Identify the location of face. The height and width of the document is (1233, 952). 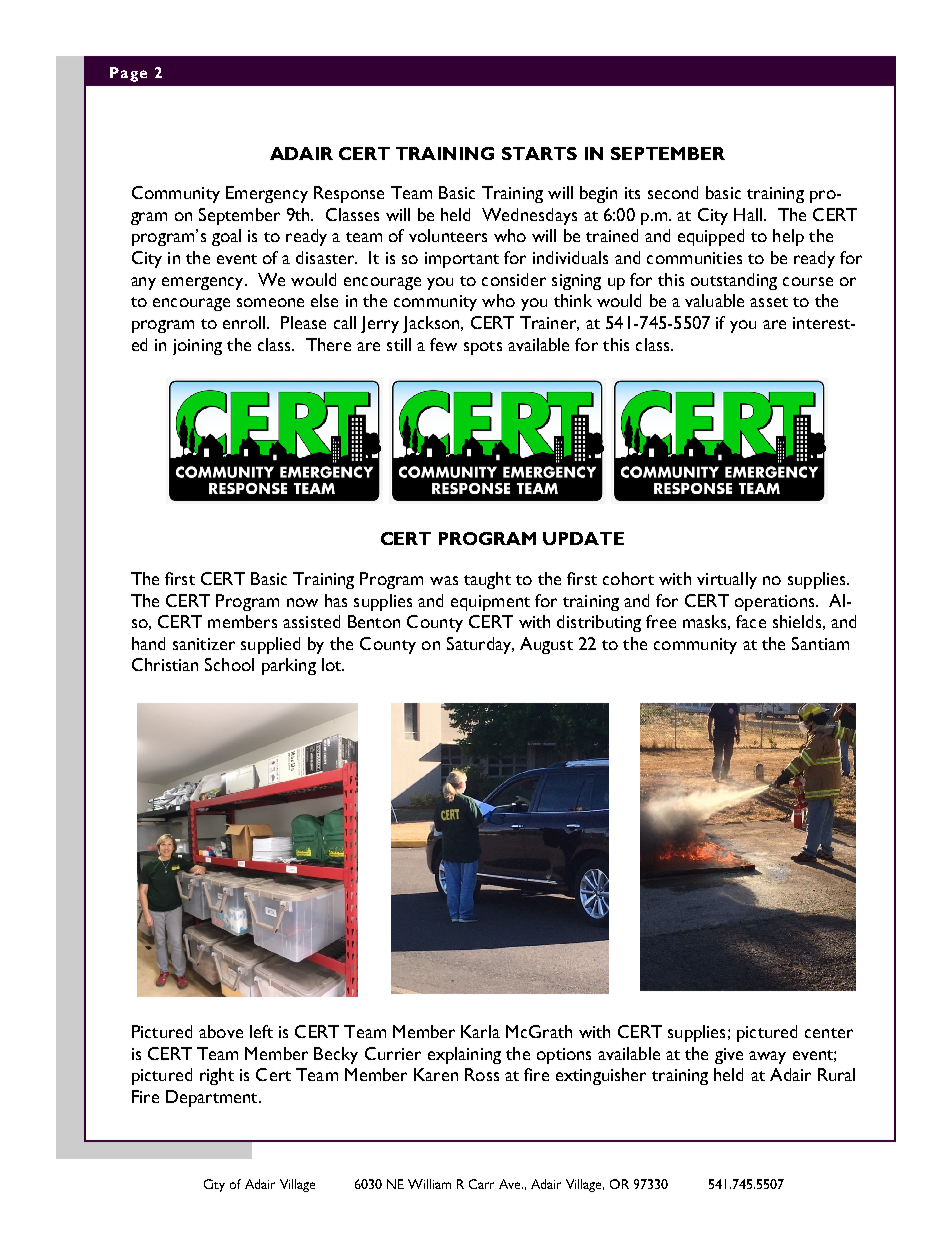
(751, 621).
